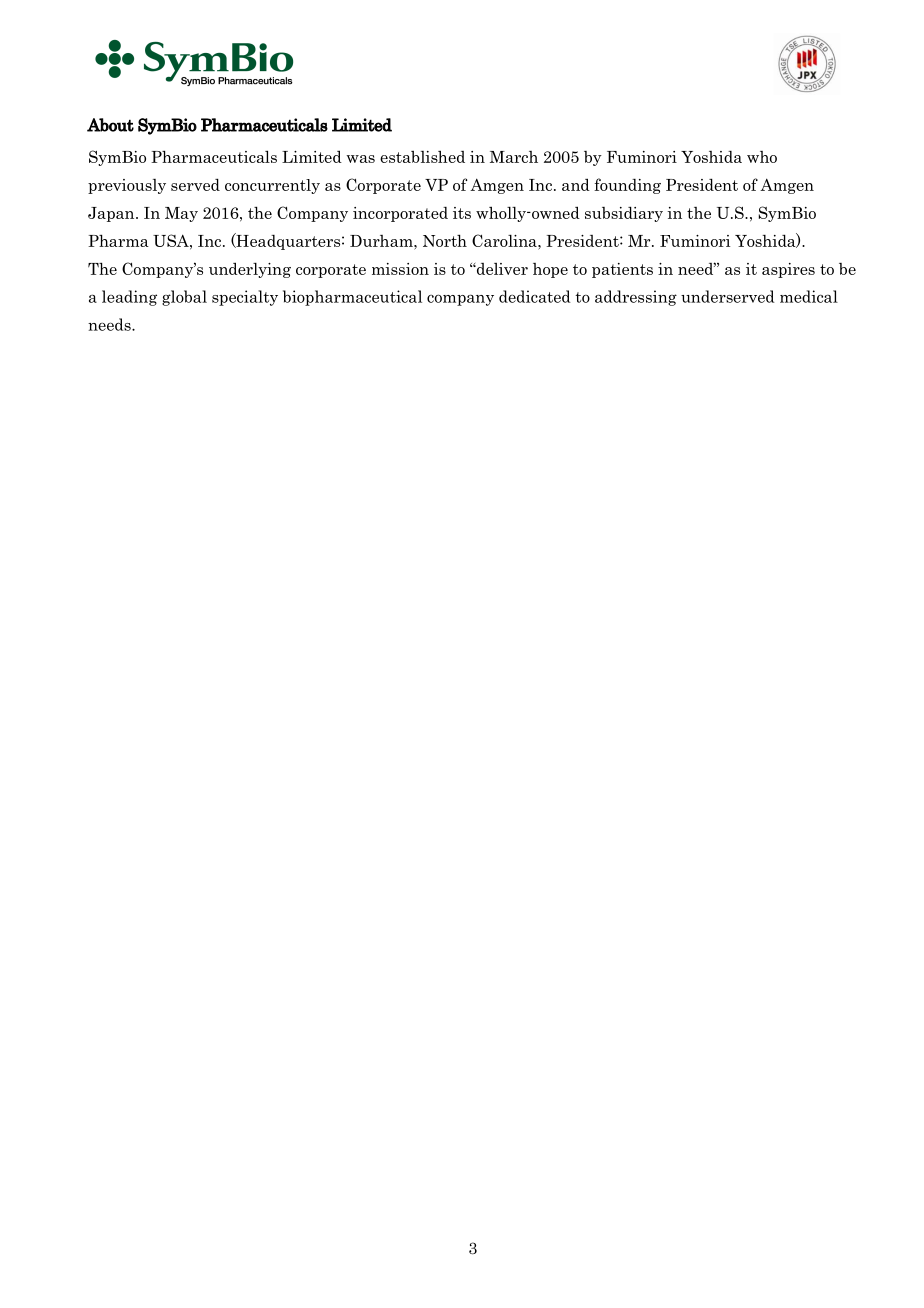  What do you see at coordinates (809, 296) in the screenshot?
I see `medical` at bounding box center [809, 296].
